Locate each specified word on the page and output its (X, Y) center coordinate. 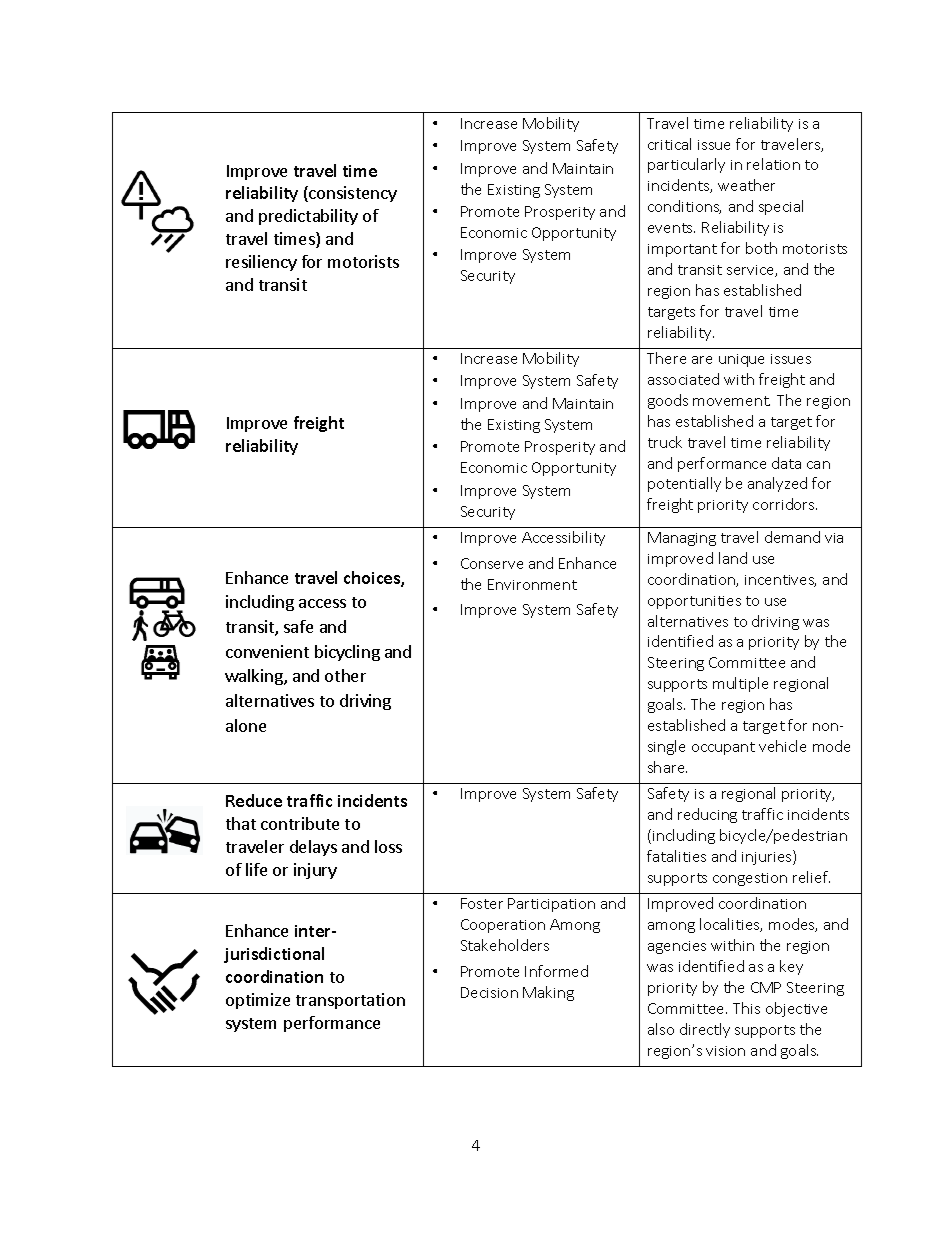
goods (668, 401)
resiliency (261, 263)
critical (669, 144)
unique (741, 360)
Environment (532, 584)
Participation (551, 905)
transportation (350, 1001)
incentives (780, 581)
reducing (707, 815)
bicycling (347, 653)
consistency (352, 194)
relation (773, 164)
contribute (300, 823)
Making (548, 993)
